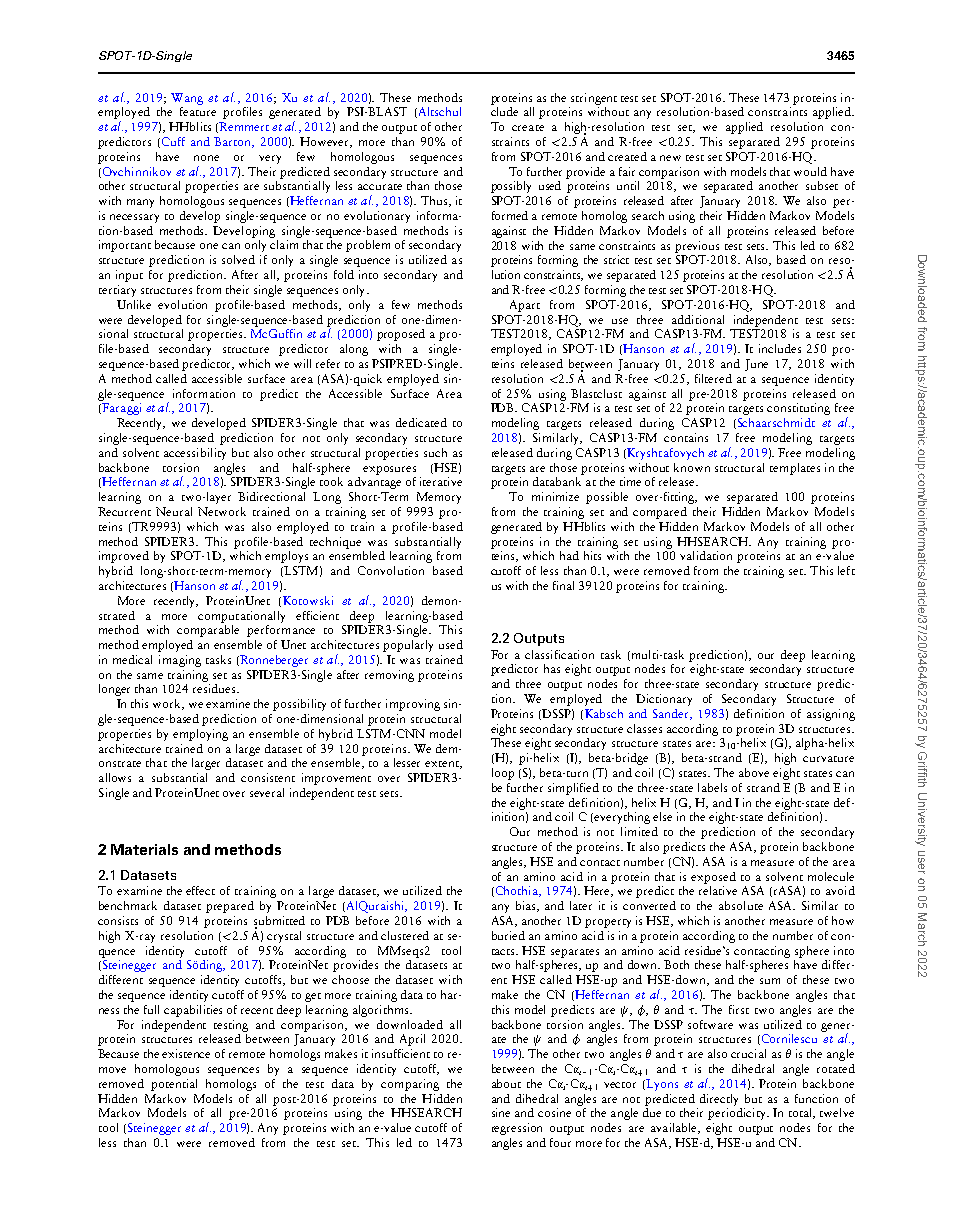 The image size is (953, 1232). I want to click on will, so click(302, 363).
